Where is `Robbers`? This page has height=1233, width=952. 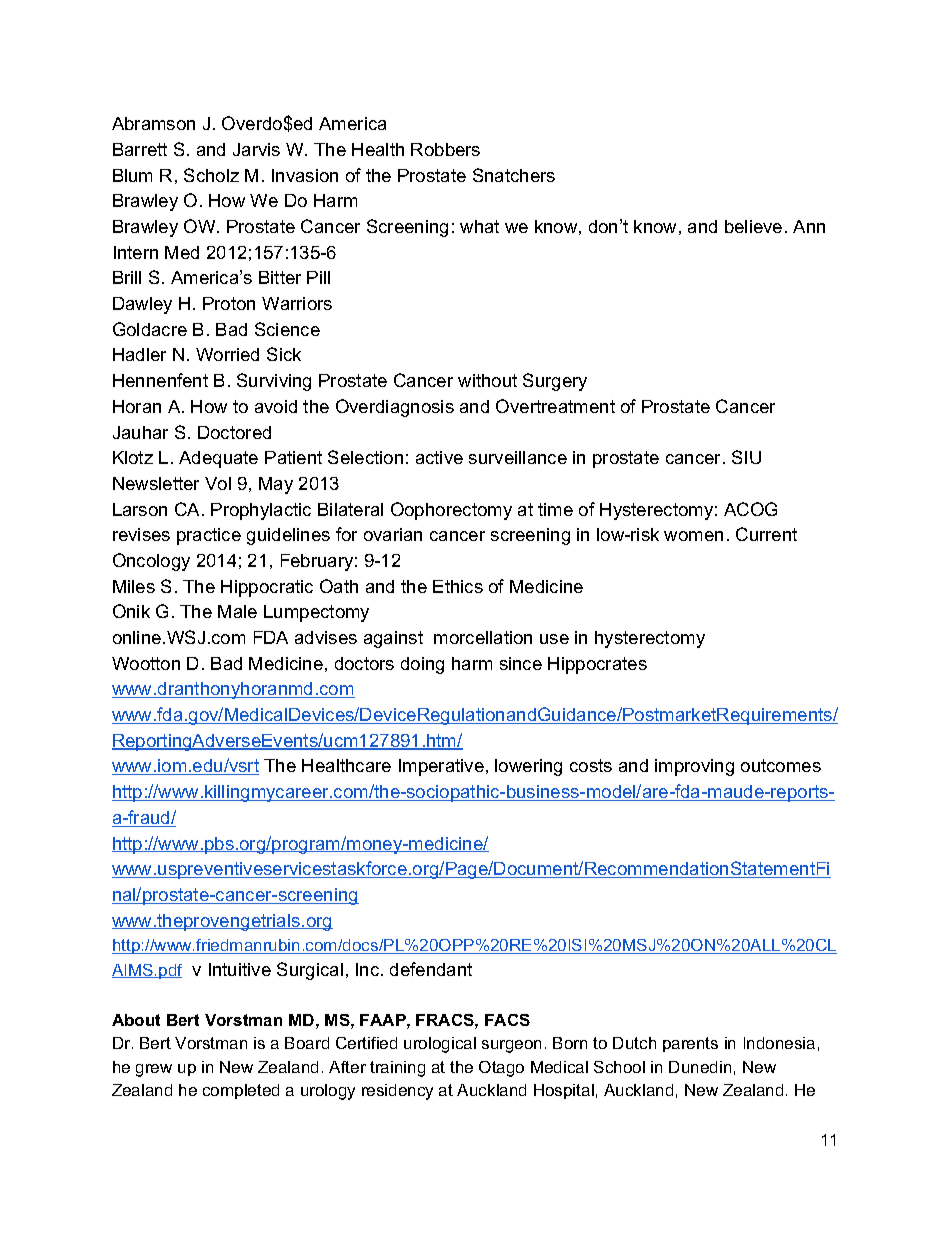 Robbers is located at coordinates (445, 149).
